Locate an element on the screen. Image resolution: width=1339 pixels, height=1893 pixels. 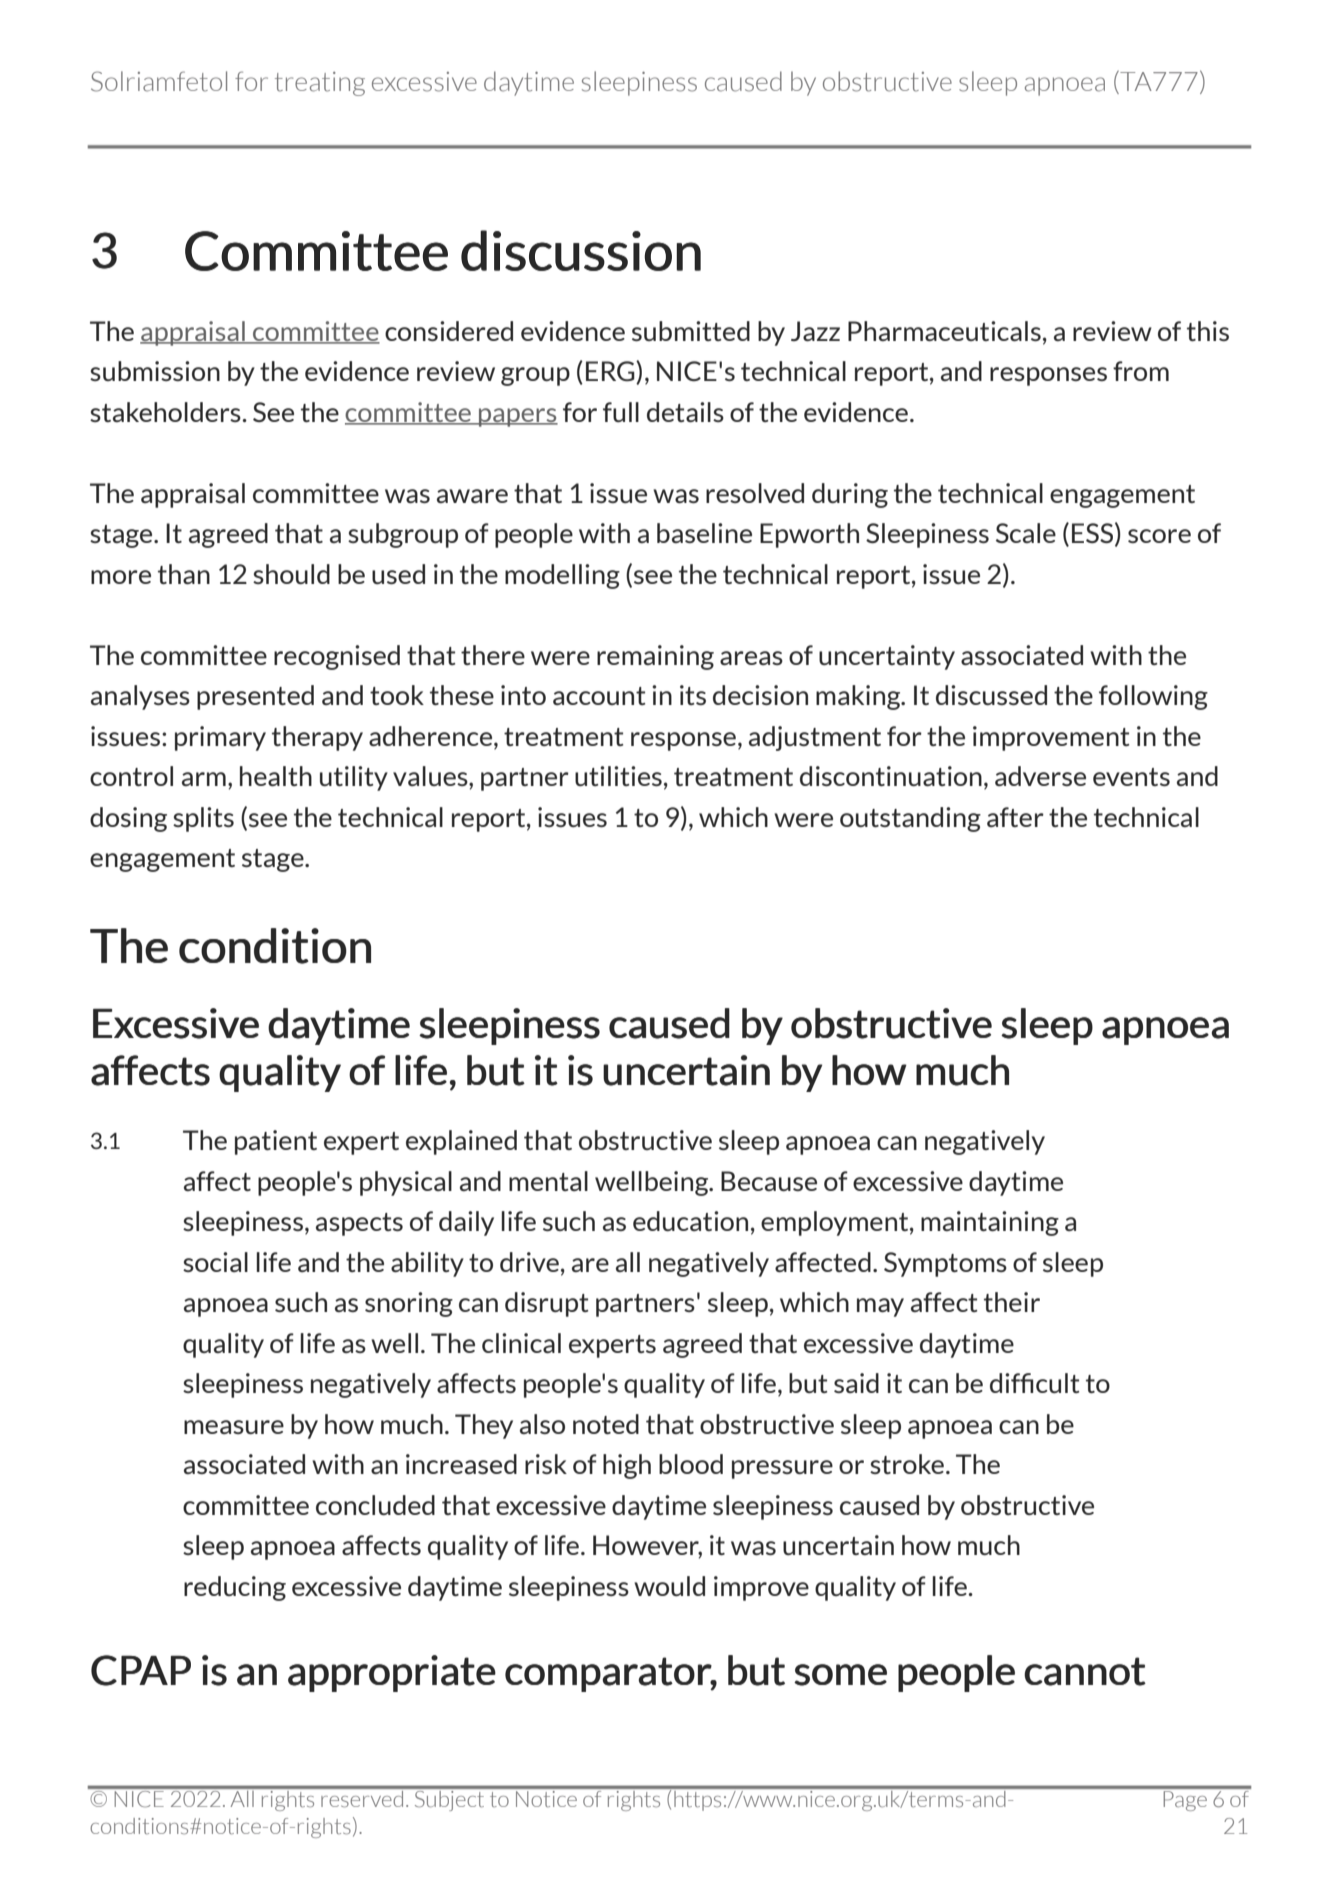
patient is located at coordinates (276, 1142).
